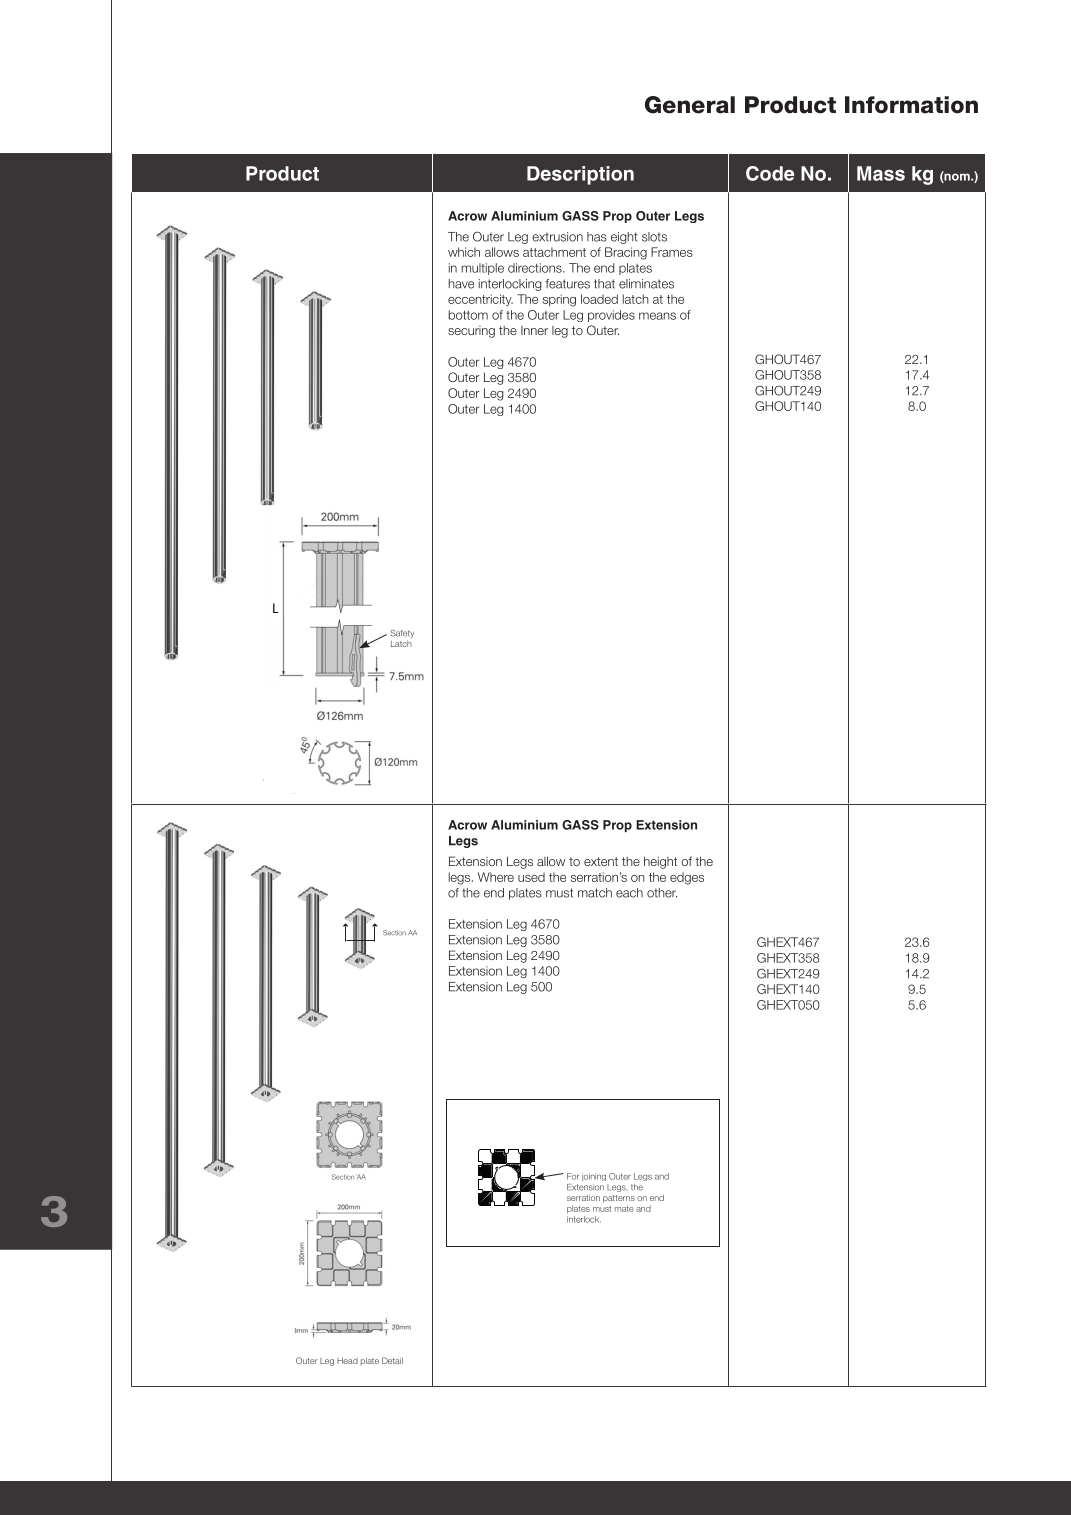 The height and width of the screenshot is (1515, 1071). Describe the element at coordinates (657, 316) in the screenshot. I see `means` at that location.
